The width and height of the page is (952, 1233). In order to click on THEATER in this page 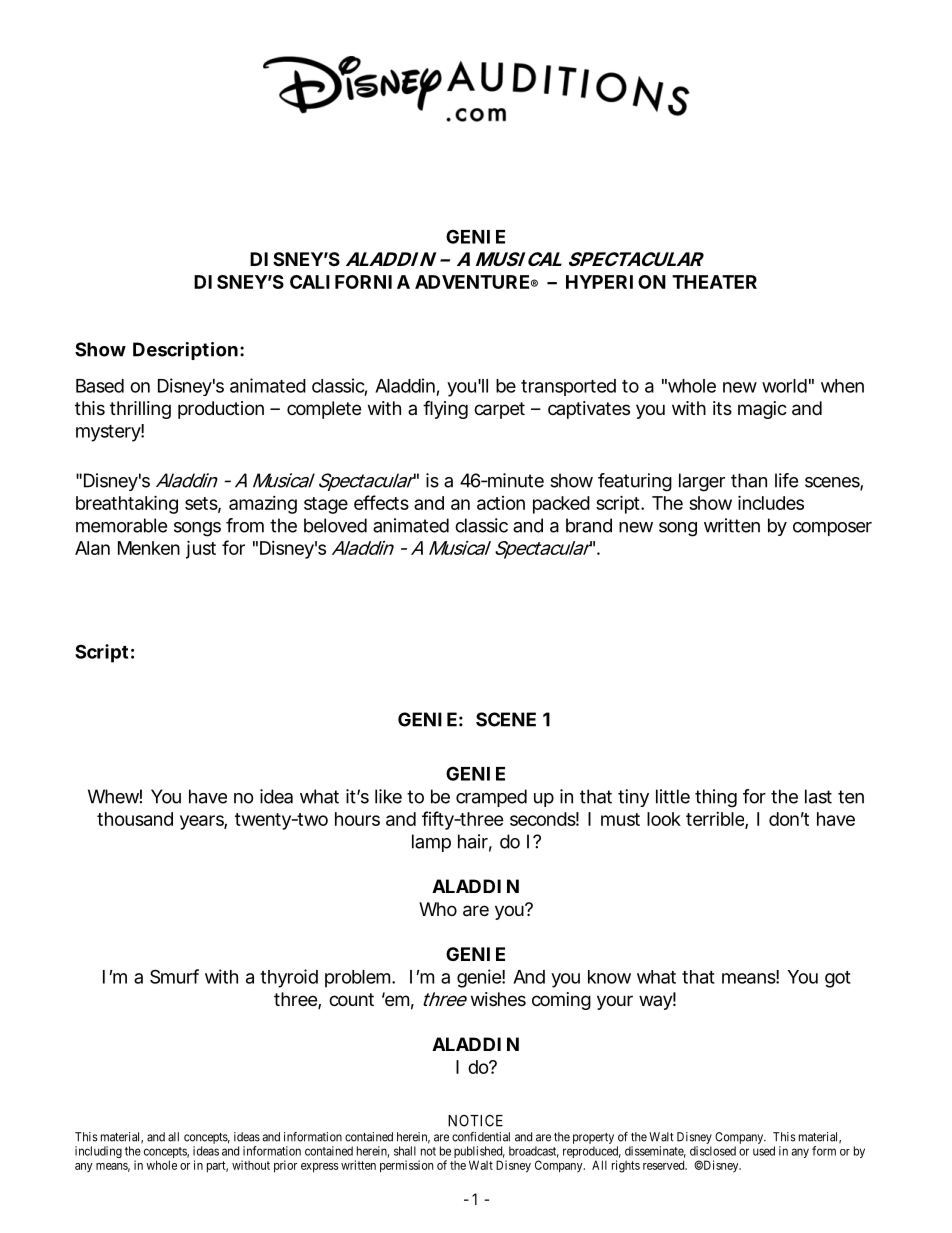, I will do `click(714, 282)`.
